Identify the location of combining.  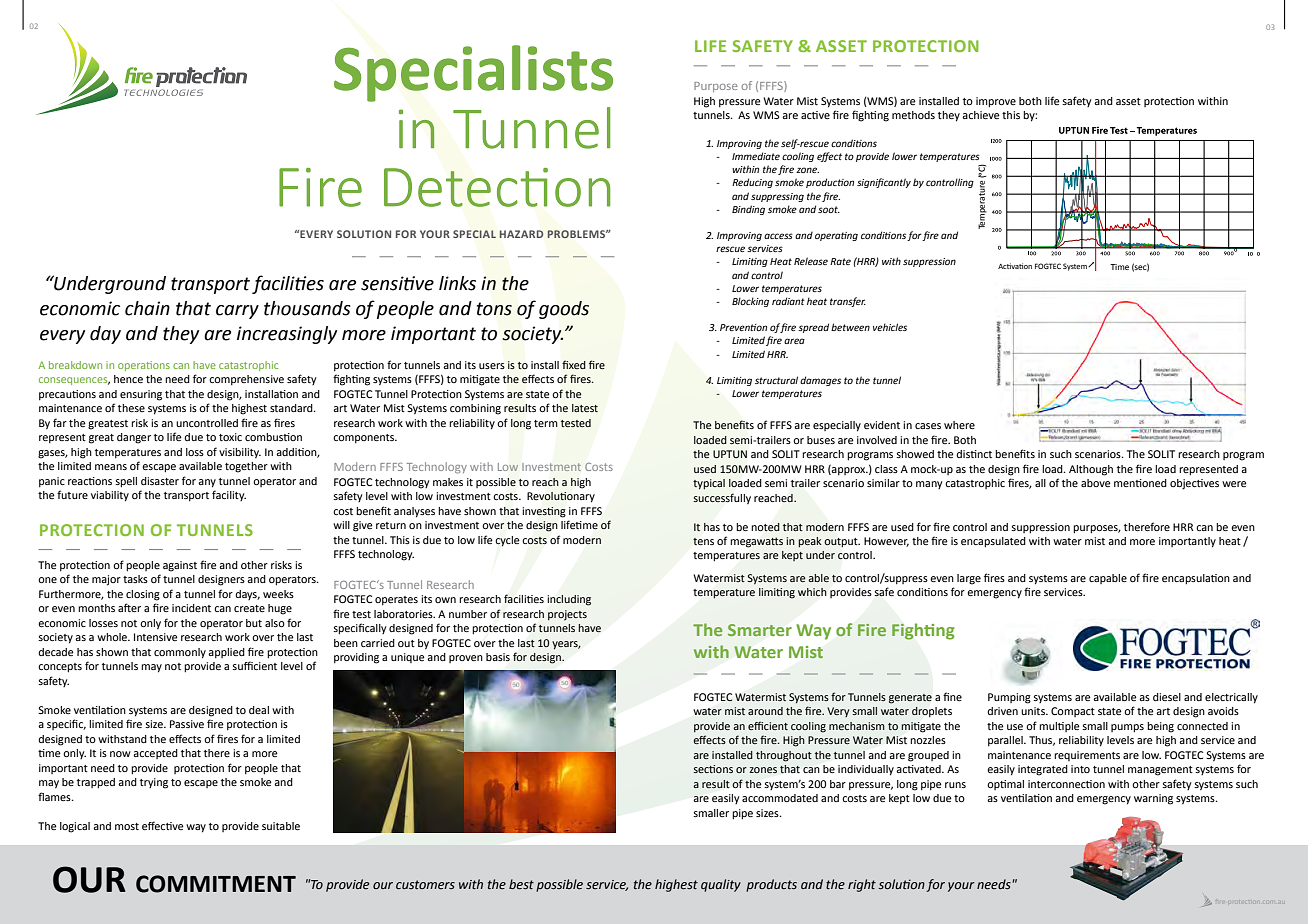
(475, 409).
